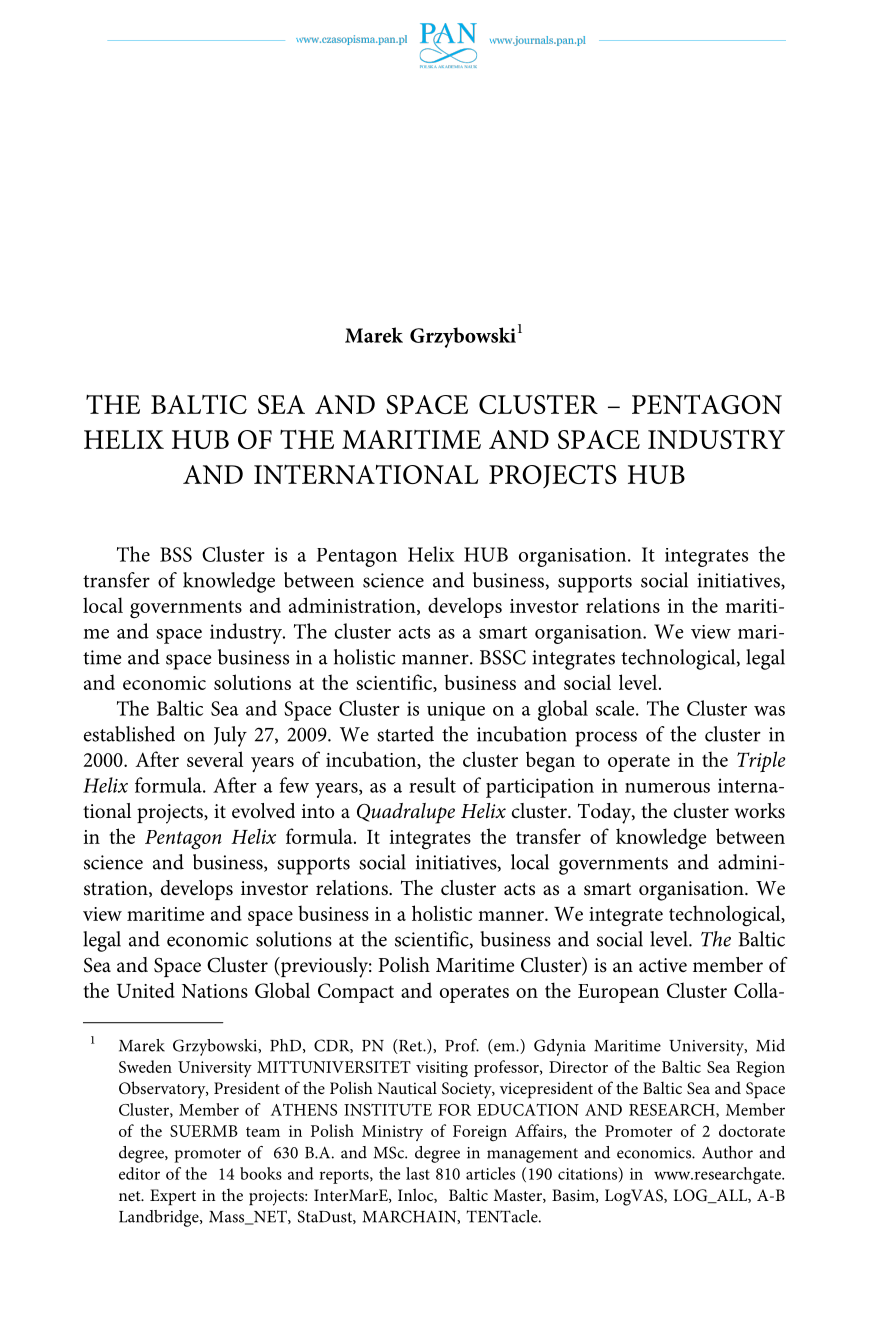 This document has height=1333, width=896. I want to click on Author, so click(727, 1152).
